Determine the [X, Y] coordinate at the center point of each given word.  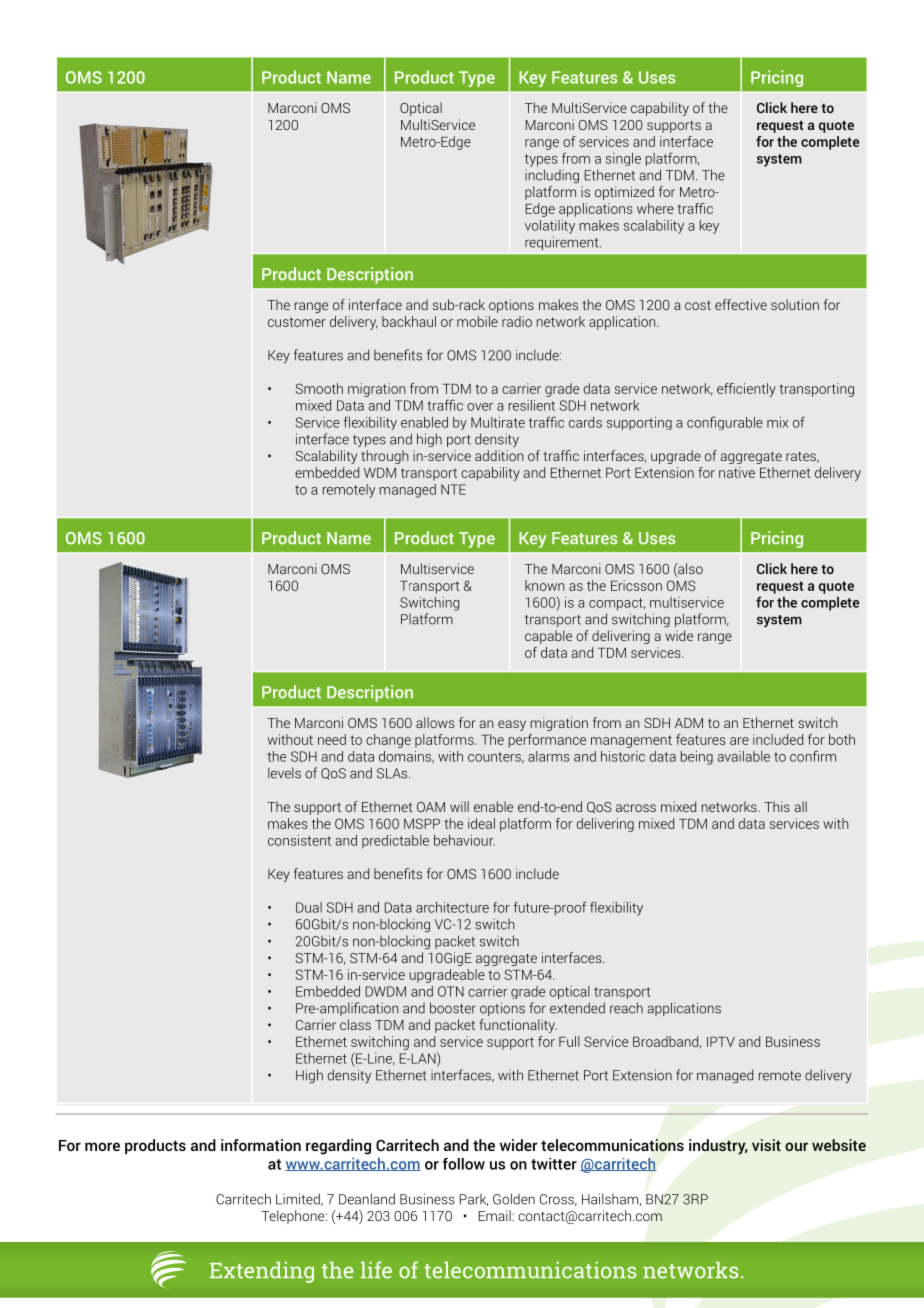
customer [297, 322]
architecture [452, 907]
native [737, 472]
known [545, 585]
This [777, 806]
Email [495, 1215]
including [552, 176]
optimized [624, 193]
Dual [309, 907]
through [385, 457]
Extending [262, 1272]
